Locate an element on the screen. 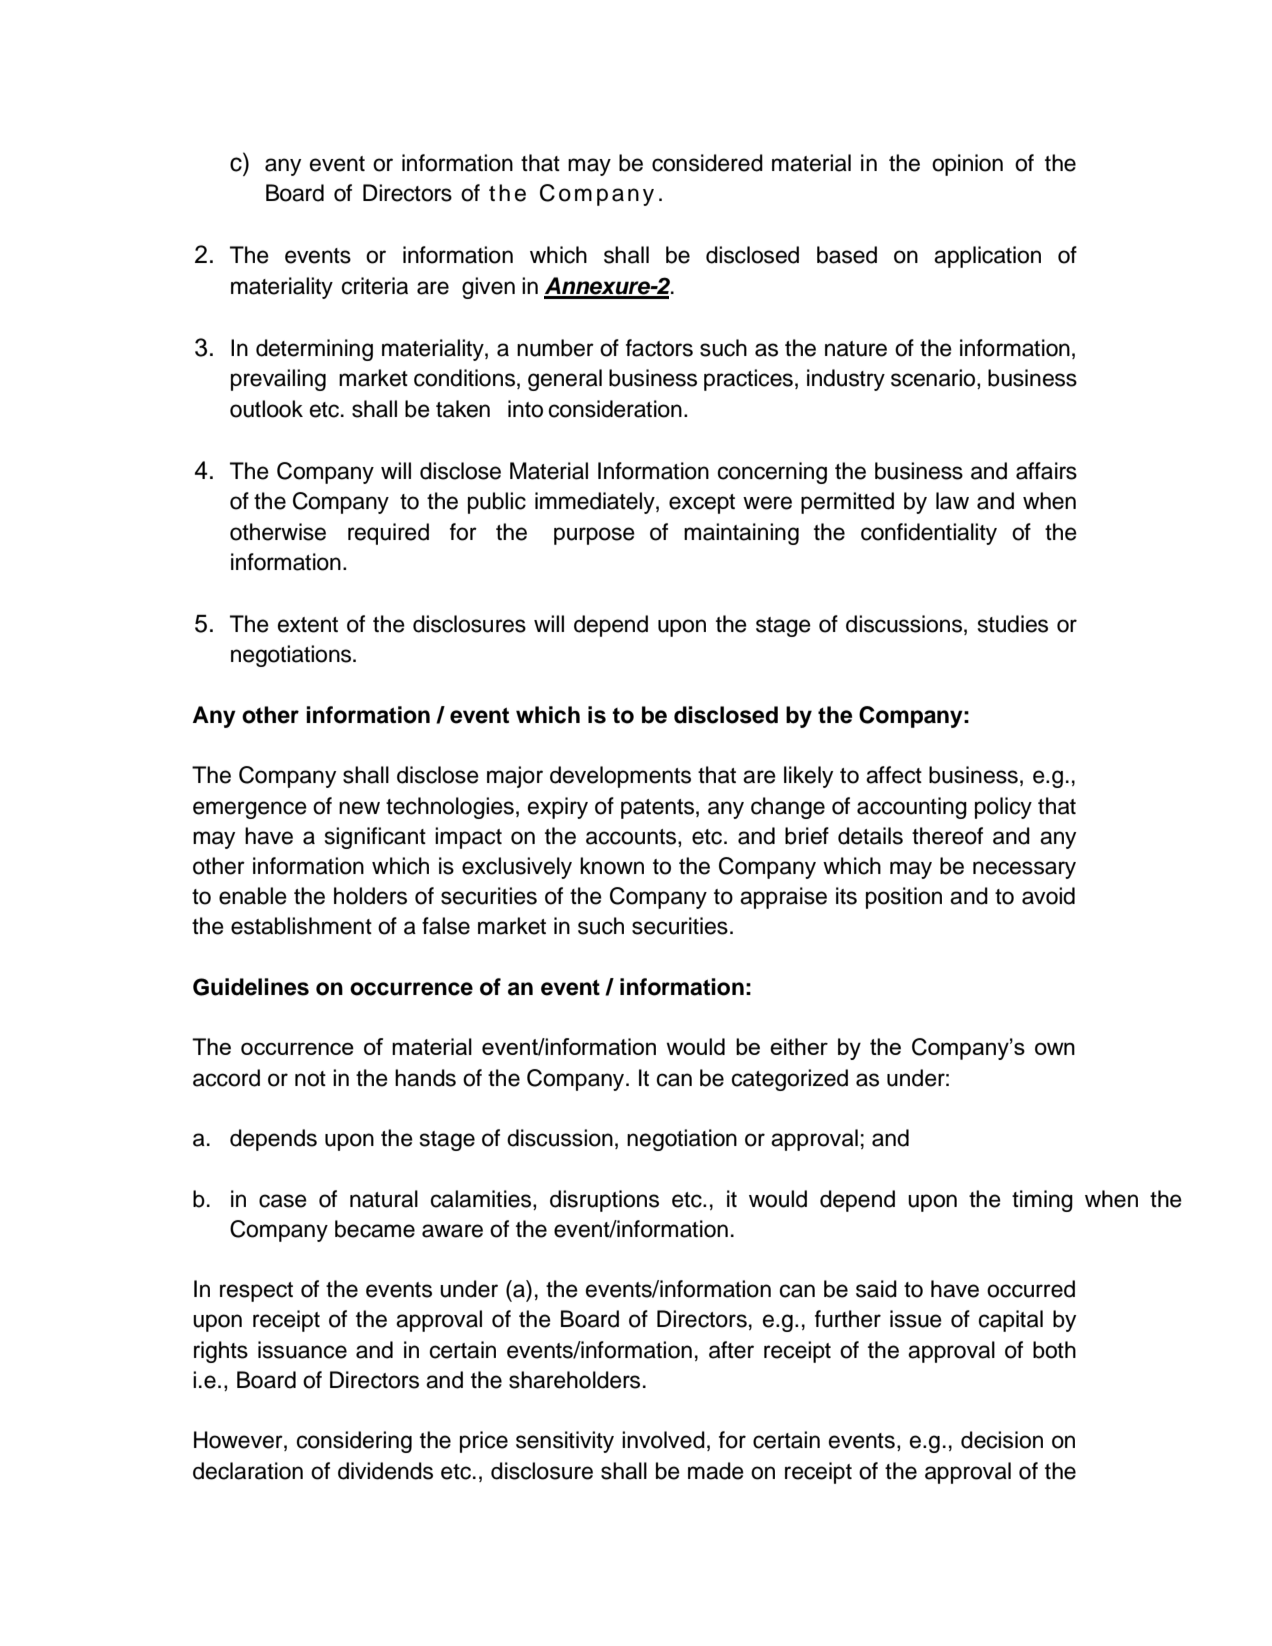 This screenshot has height=1646, width=1272. opinion is located at coordinates (967, 165).
